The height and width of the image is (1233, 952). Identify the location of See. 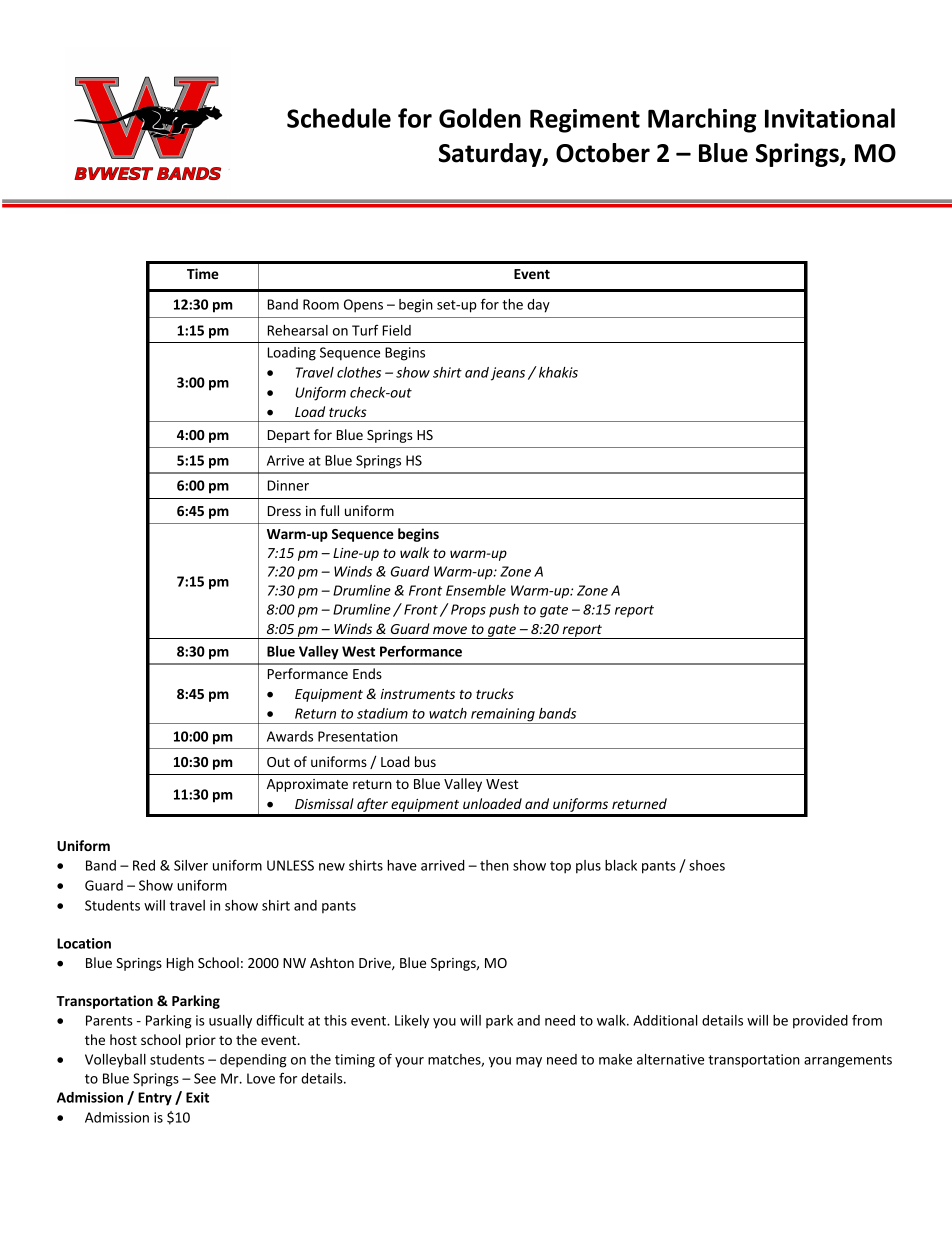
(205, 1078).
